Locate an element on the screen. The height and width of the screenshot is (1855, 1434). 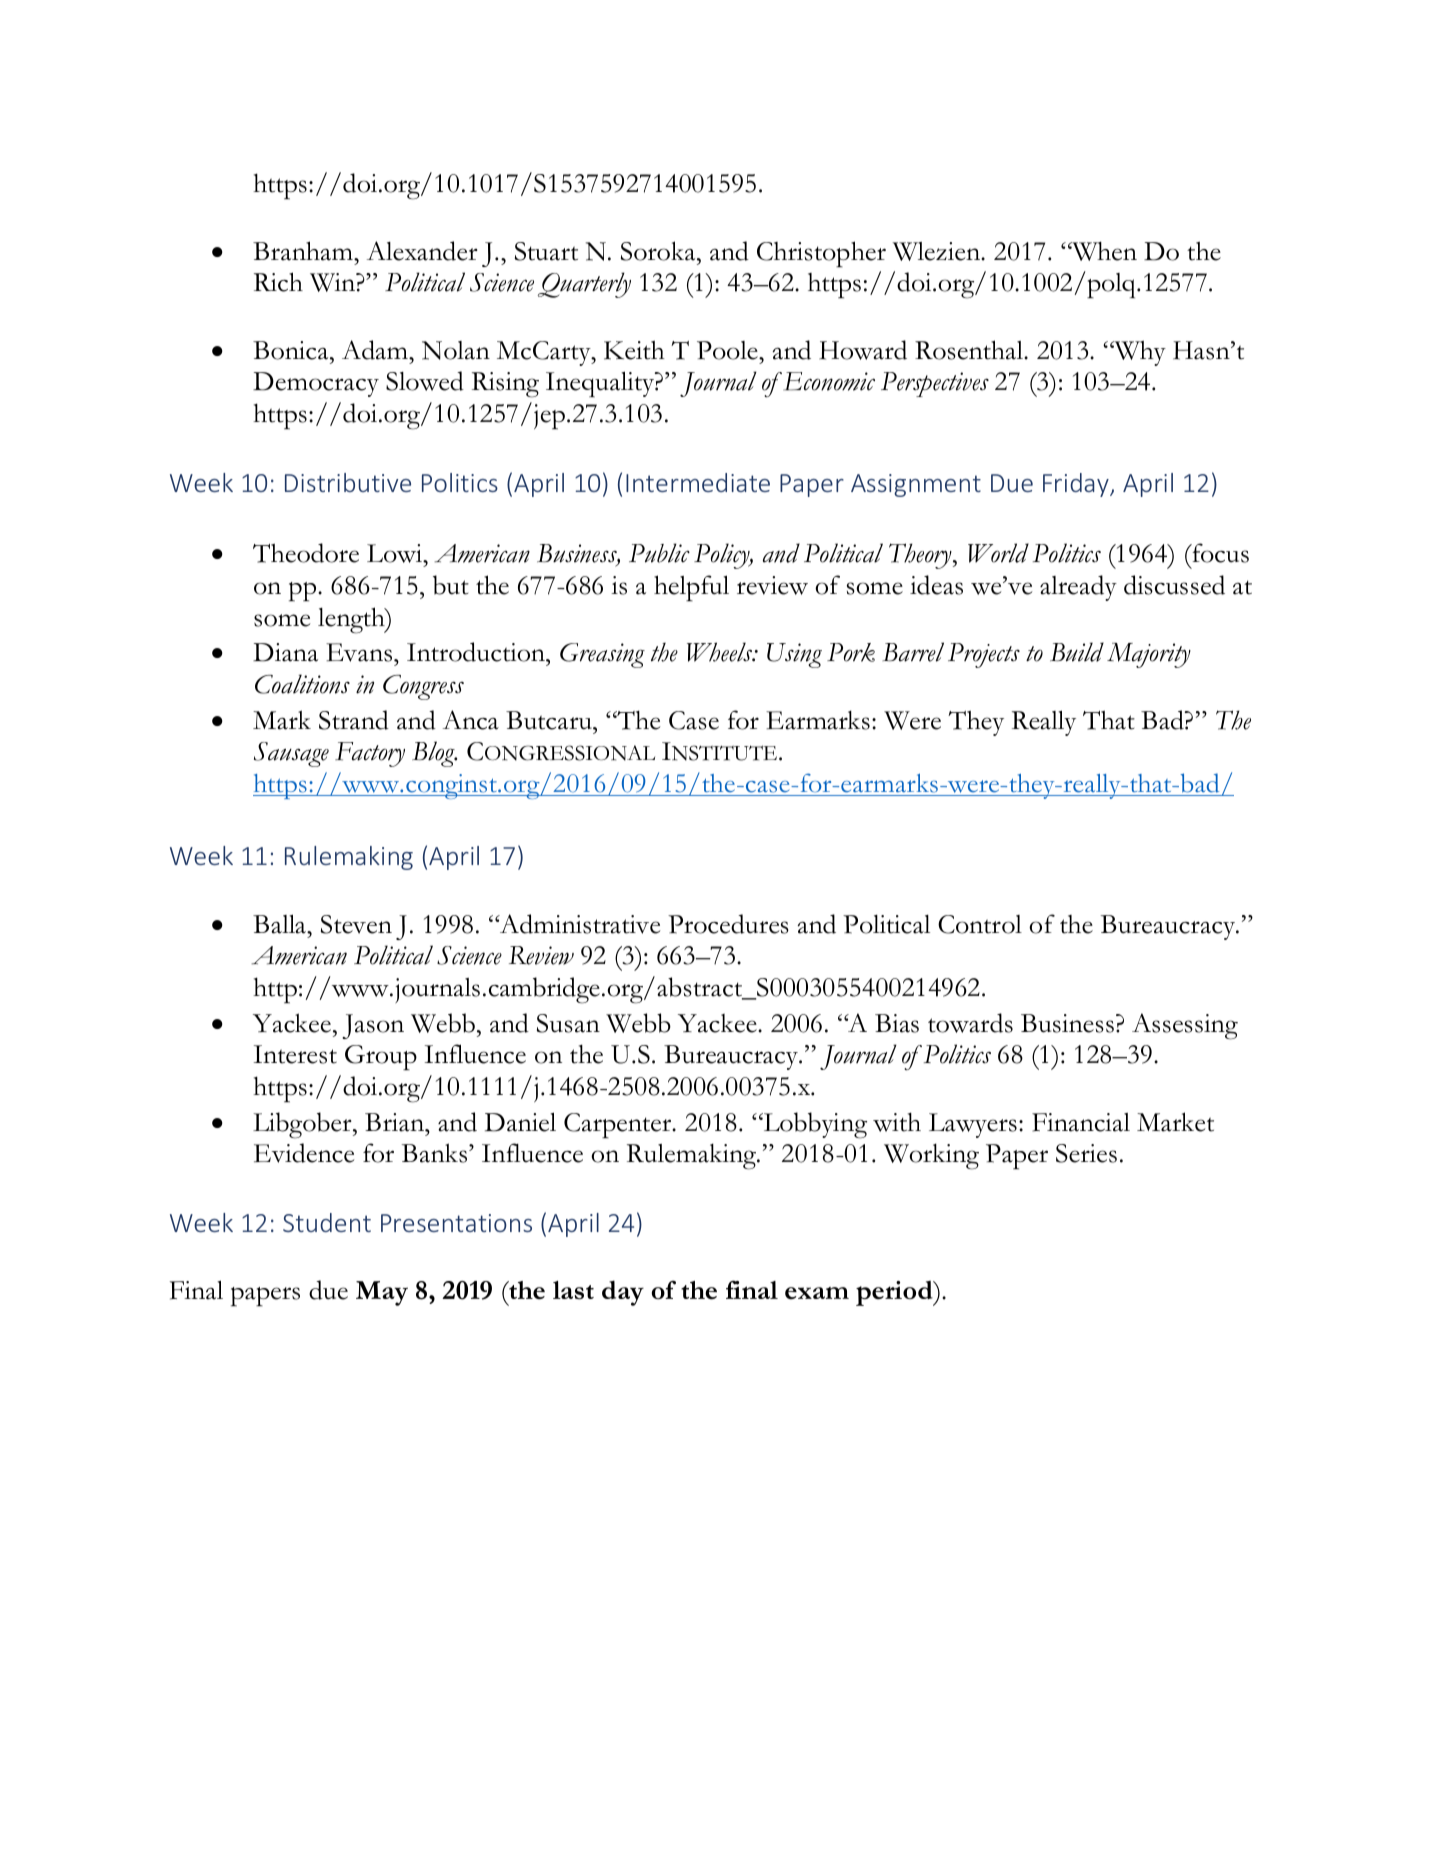
helpful is located at coordinates (691, 588).
